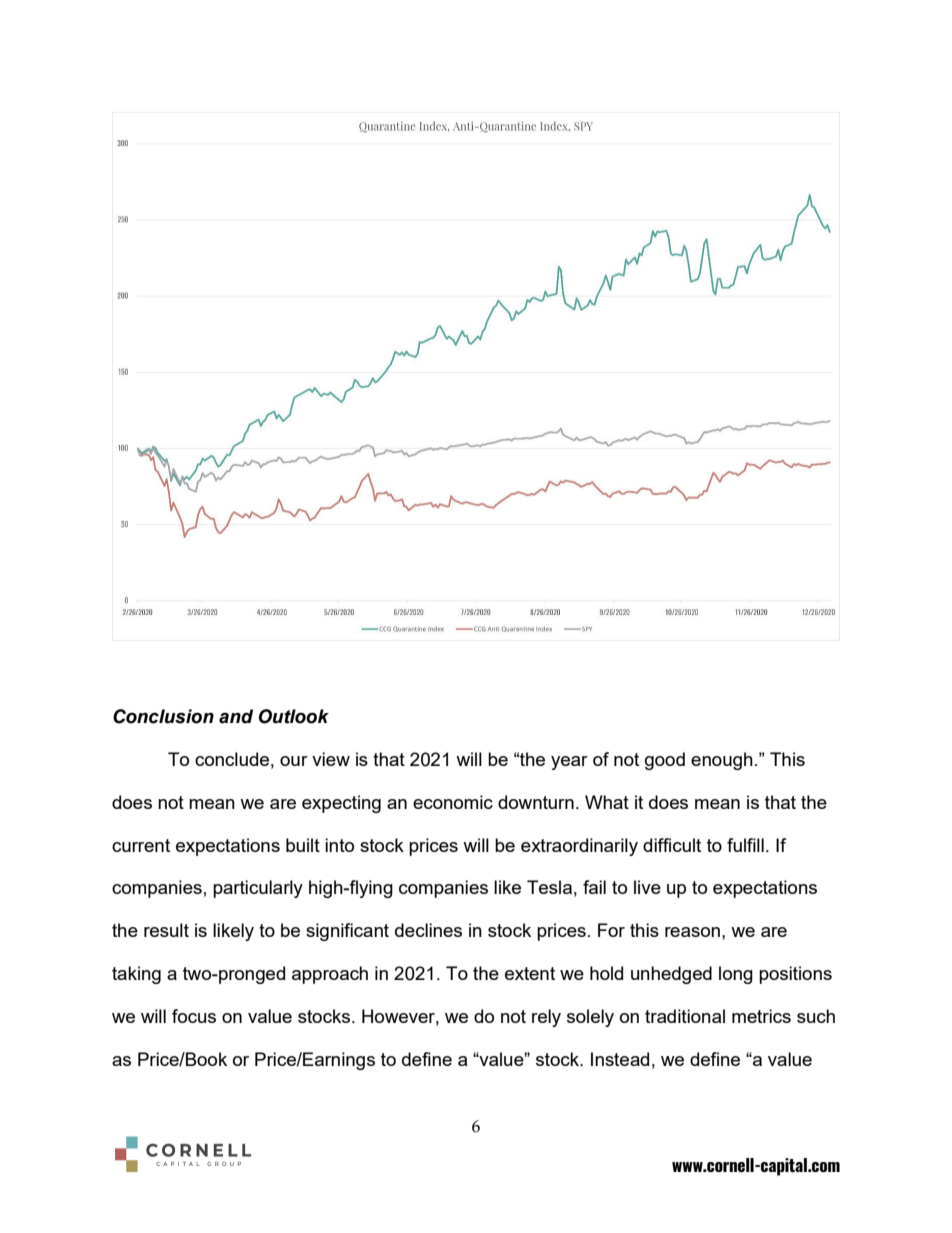 The image size is (952, 1233). What do you see at coordinates (607, 802) in the image?
I see `What` at bounding box center [607, 802].
